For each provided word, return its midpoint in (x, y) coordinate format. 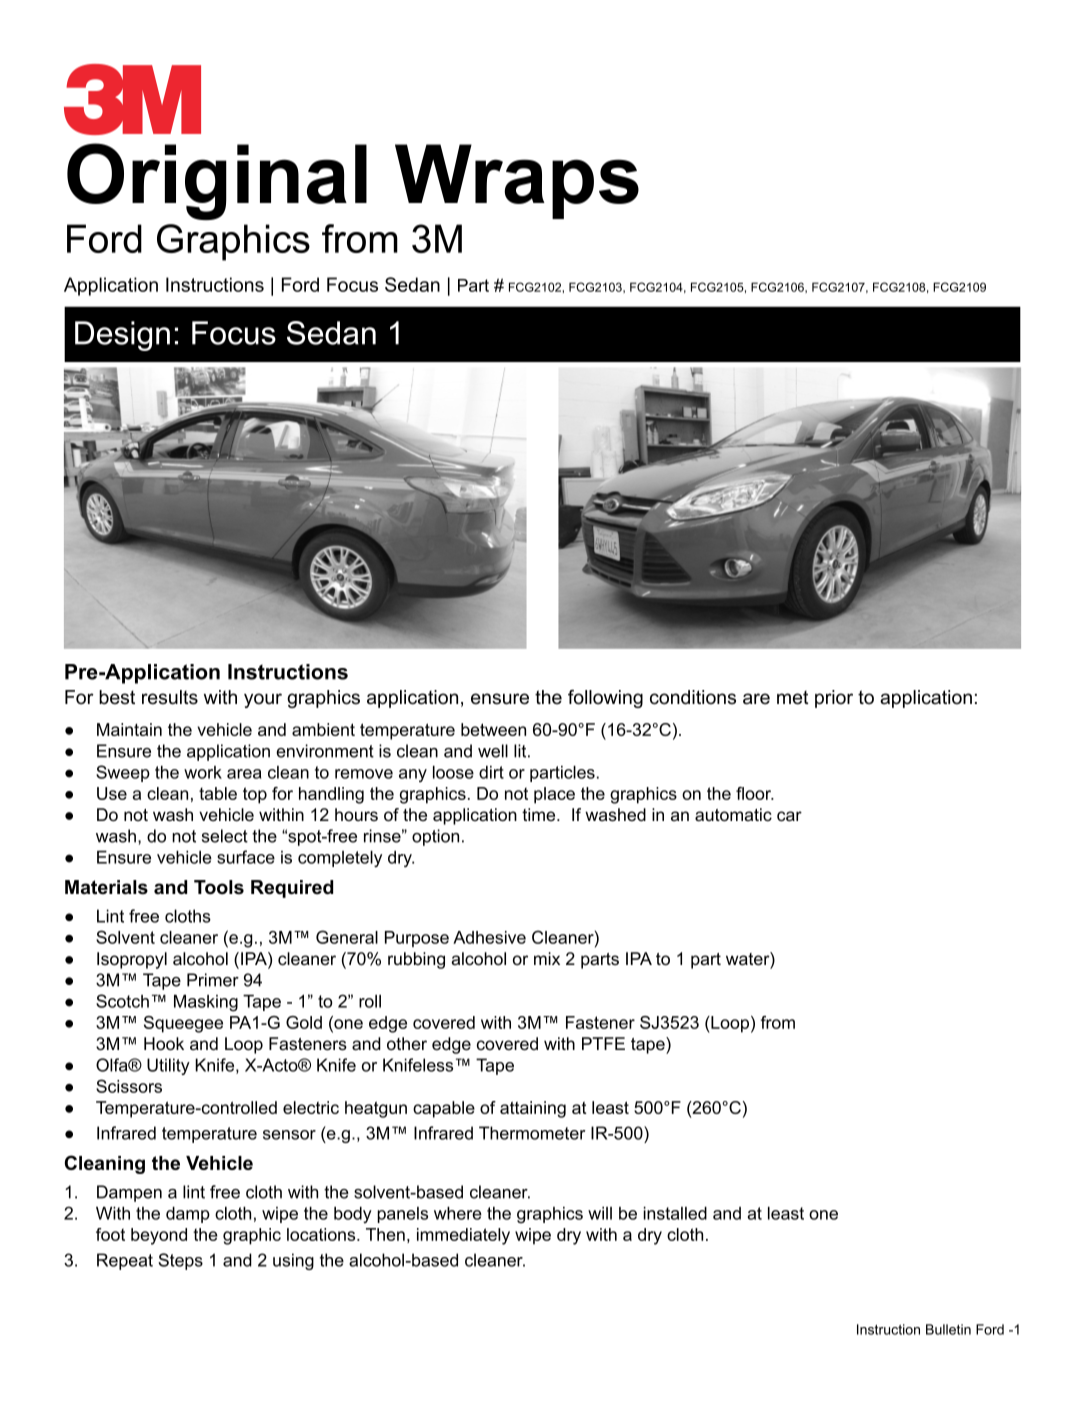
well (493, 751)
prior (834, 699)
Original (217, 181)
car (789, 816)
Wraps (517, 181)
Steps (180, 1261)
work (203, 772)
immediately (463, 1236)
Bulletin (948, 1329)
